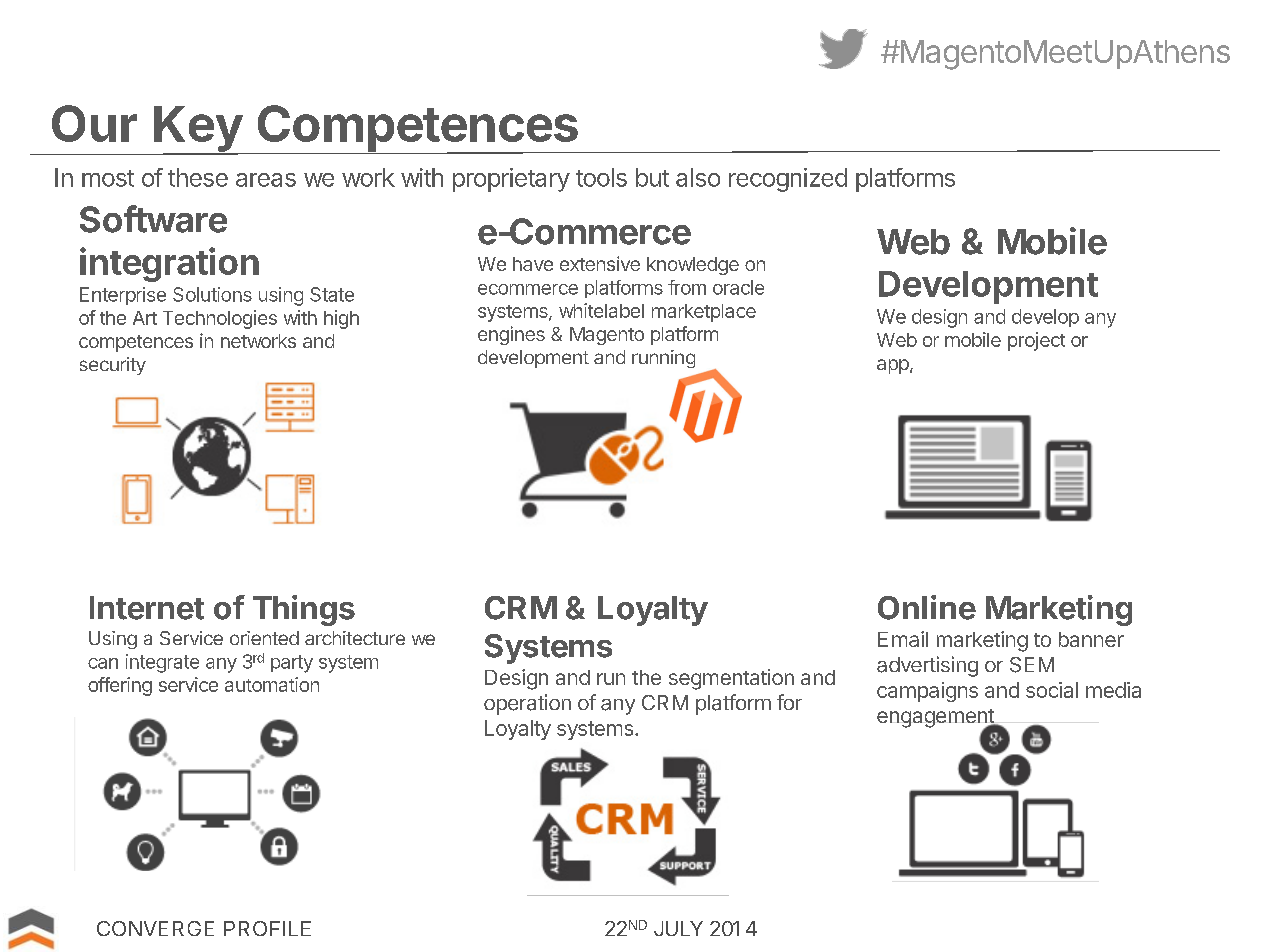 The image size is (1270, 952). I want to click on Online, so click(927, 607).
